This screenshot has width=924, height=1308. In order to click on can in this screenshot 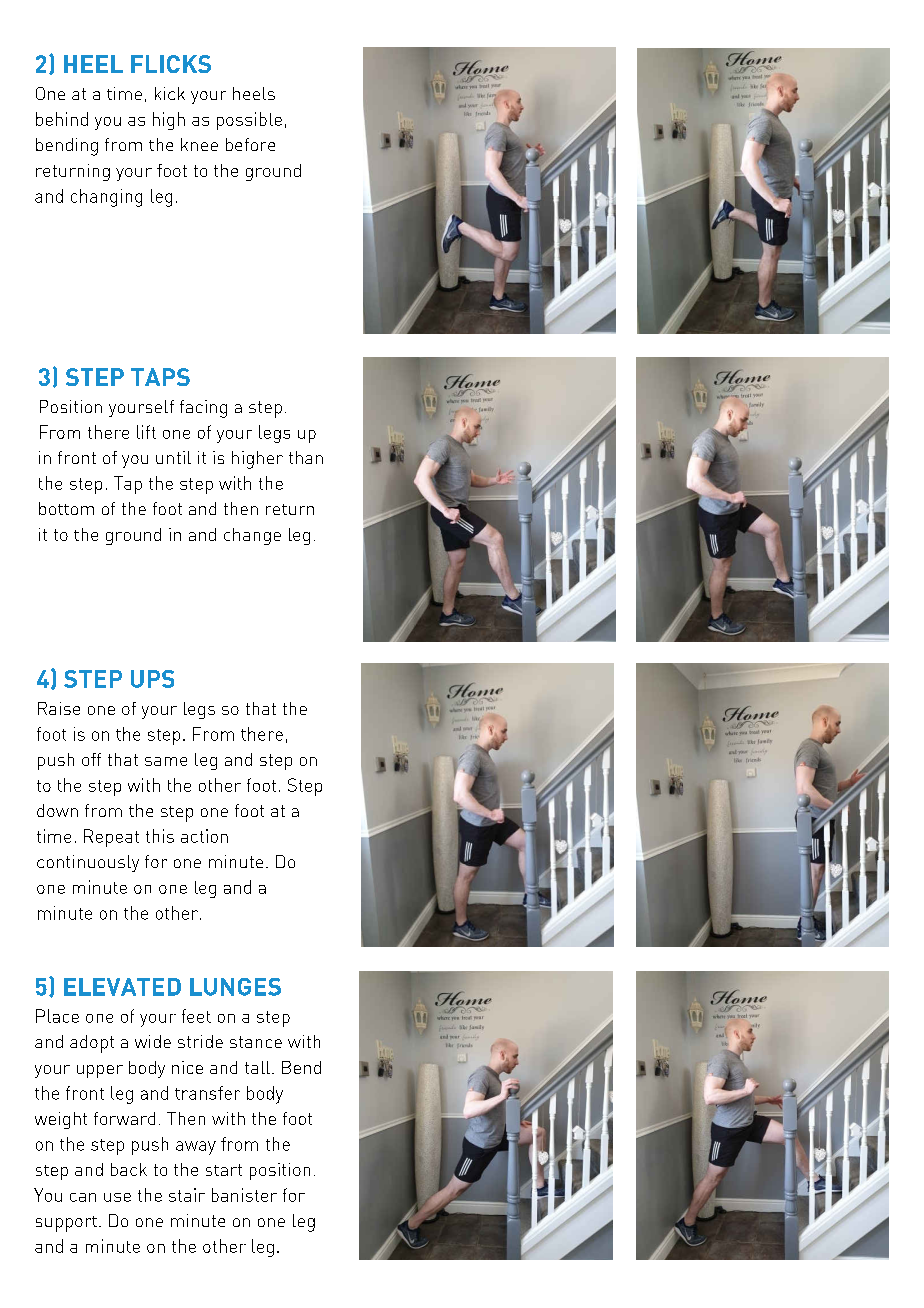, I will do `click(83, 1197)`.
